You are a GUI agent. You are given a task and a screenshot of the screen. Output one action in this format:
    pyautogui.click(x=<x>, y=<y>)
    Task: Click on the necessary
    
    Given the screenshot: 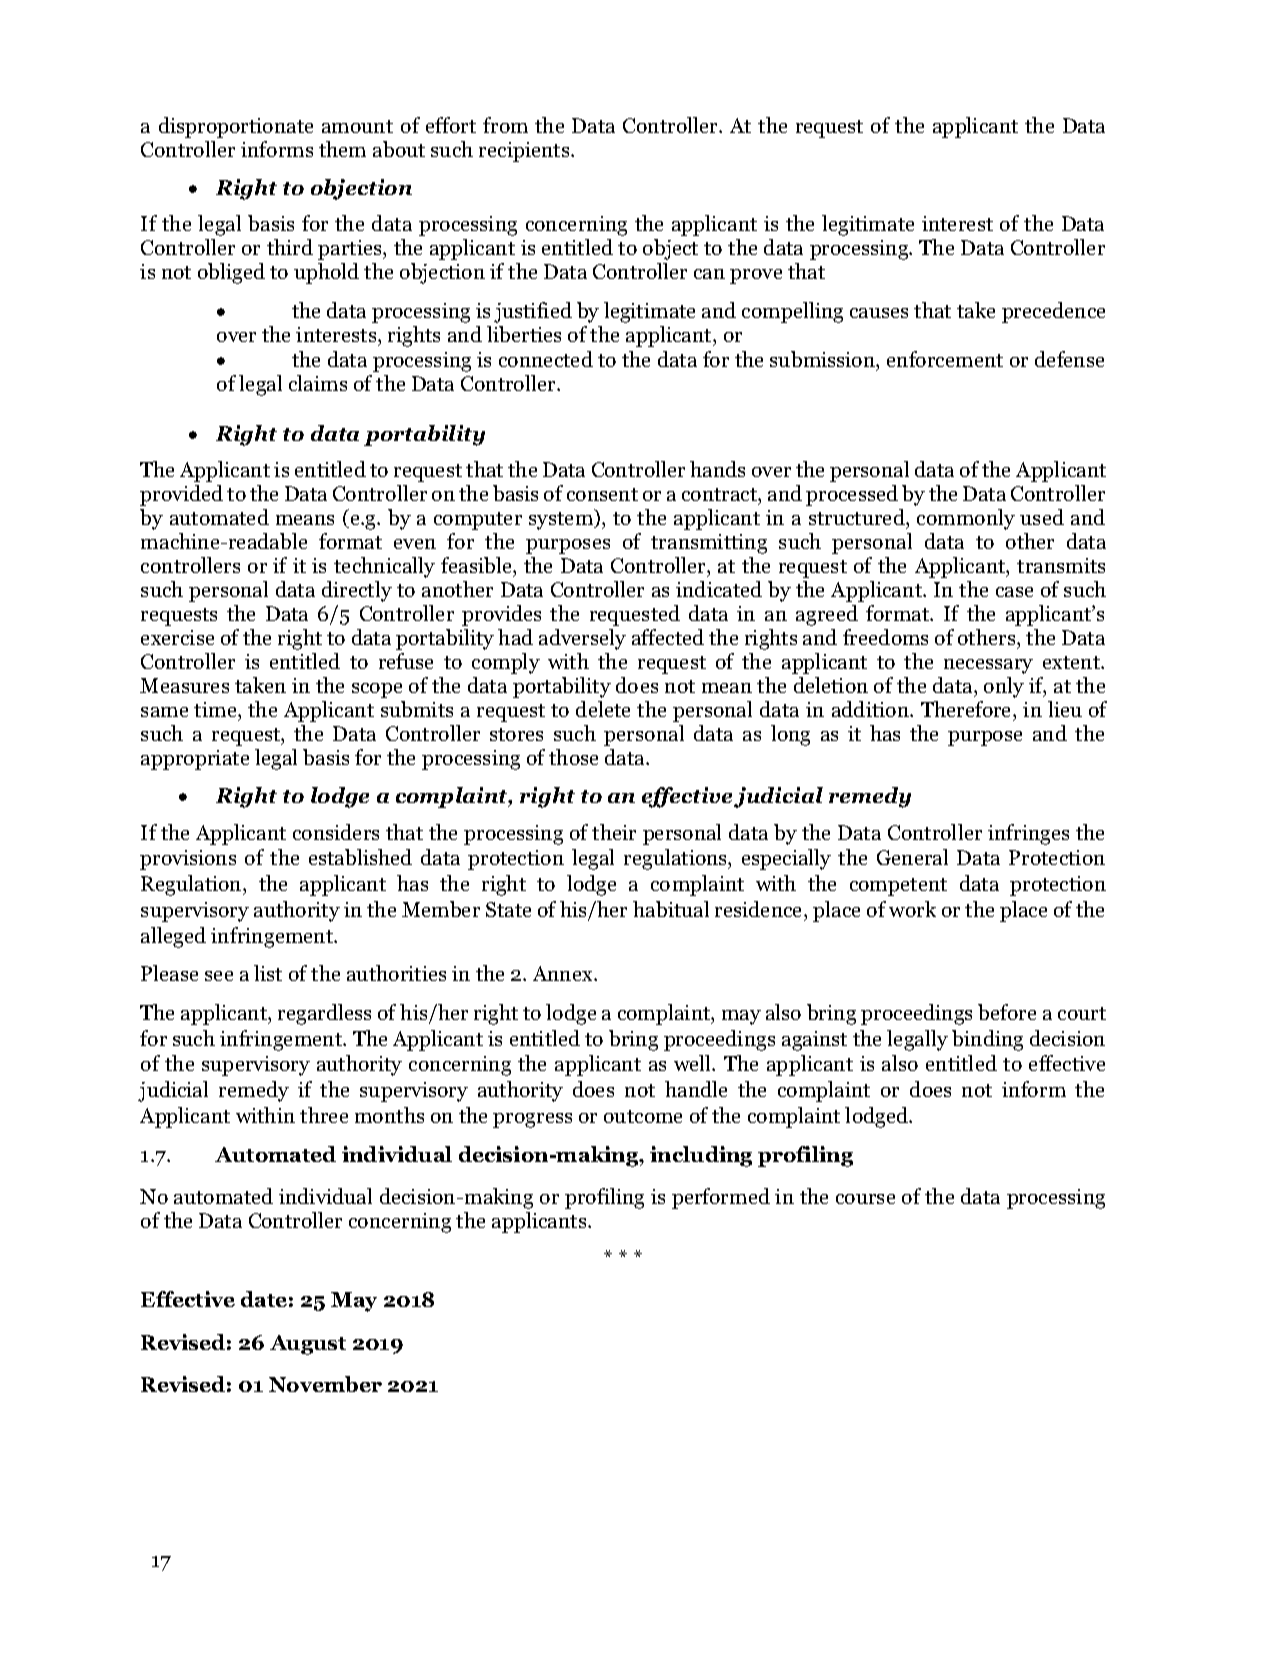 What is the action you would take?
    pyautogui.click(x=988, y=666)
